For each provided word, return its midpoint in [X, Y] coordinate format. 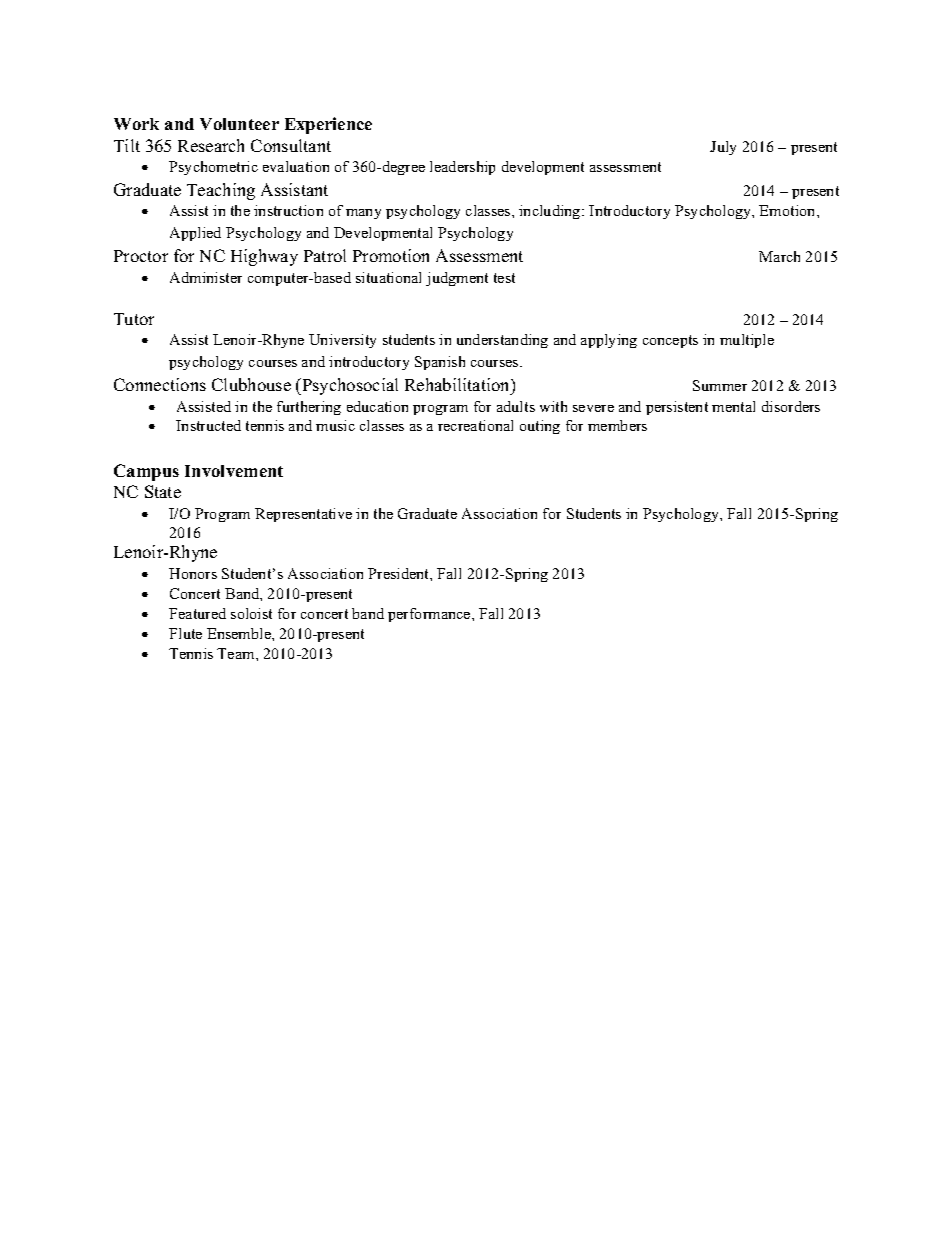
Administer [206, 277]
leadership [462, 168]
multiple [747, 341]
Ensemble [240, 633]
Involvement [234, 471]
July [723, 148]
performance [430, 615]
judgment [457, 279]
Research [211, 145]
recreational [475, 425]
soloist [251, 613]
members [617, 425]
